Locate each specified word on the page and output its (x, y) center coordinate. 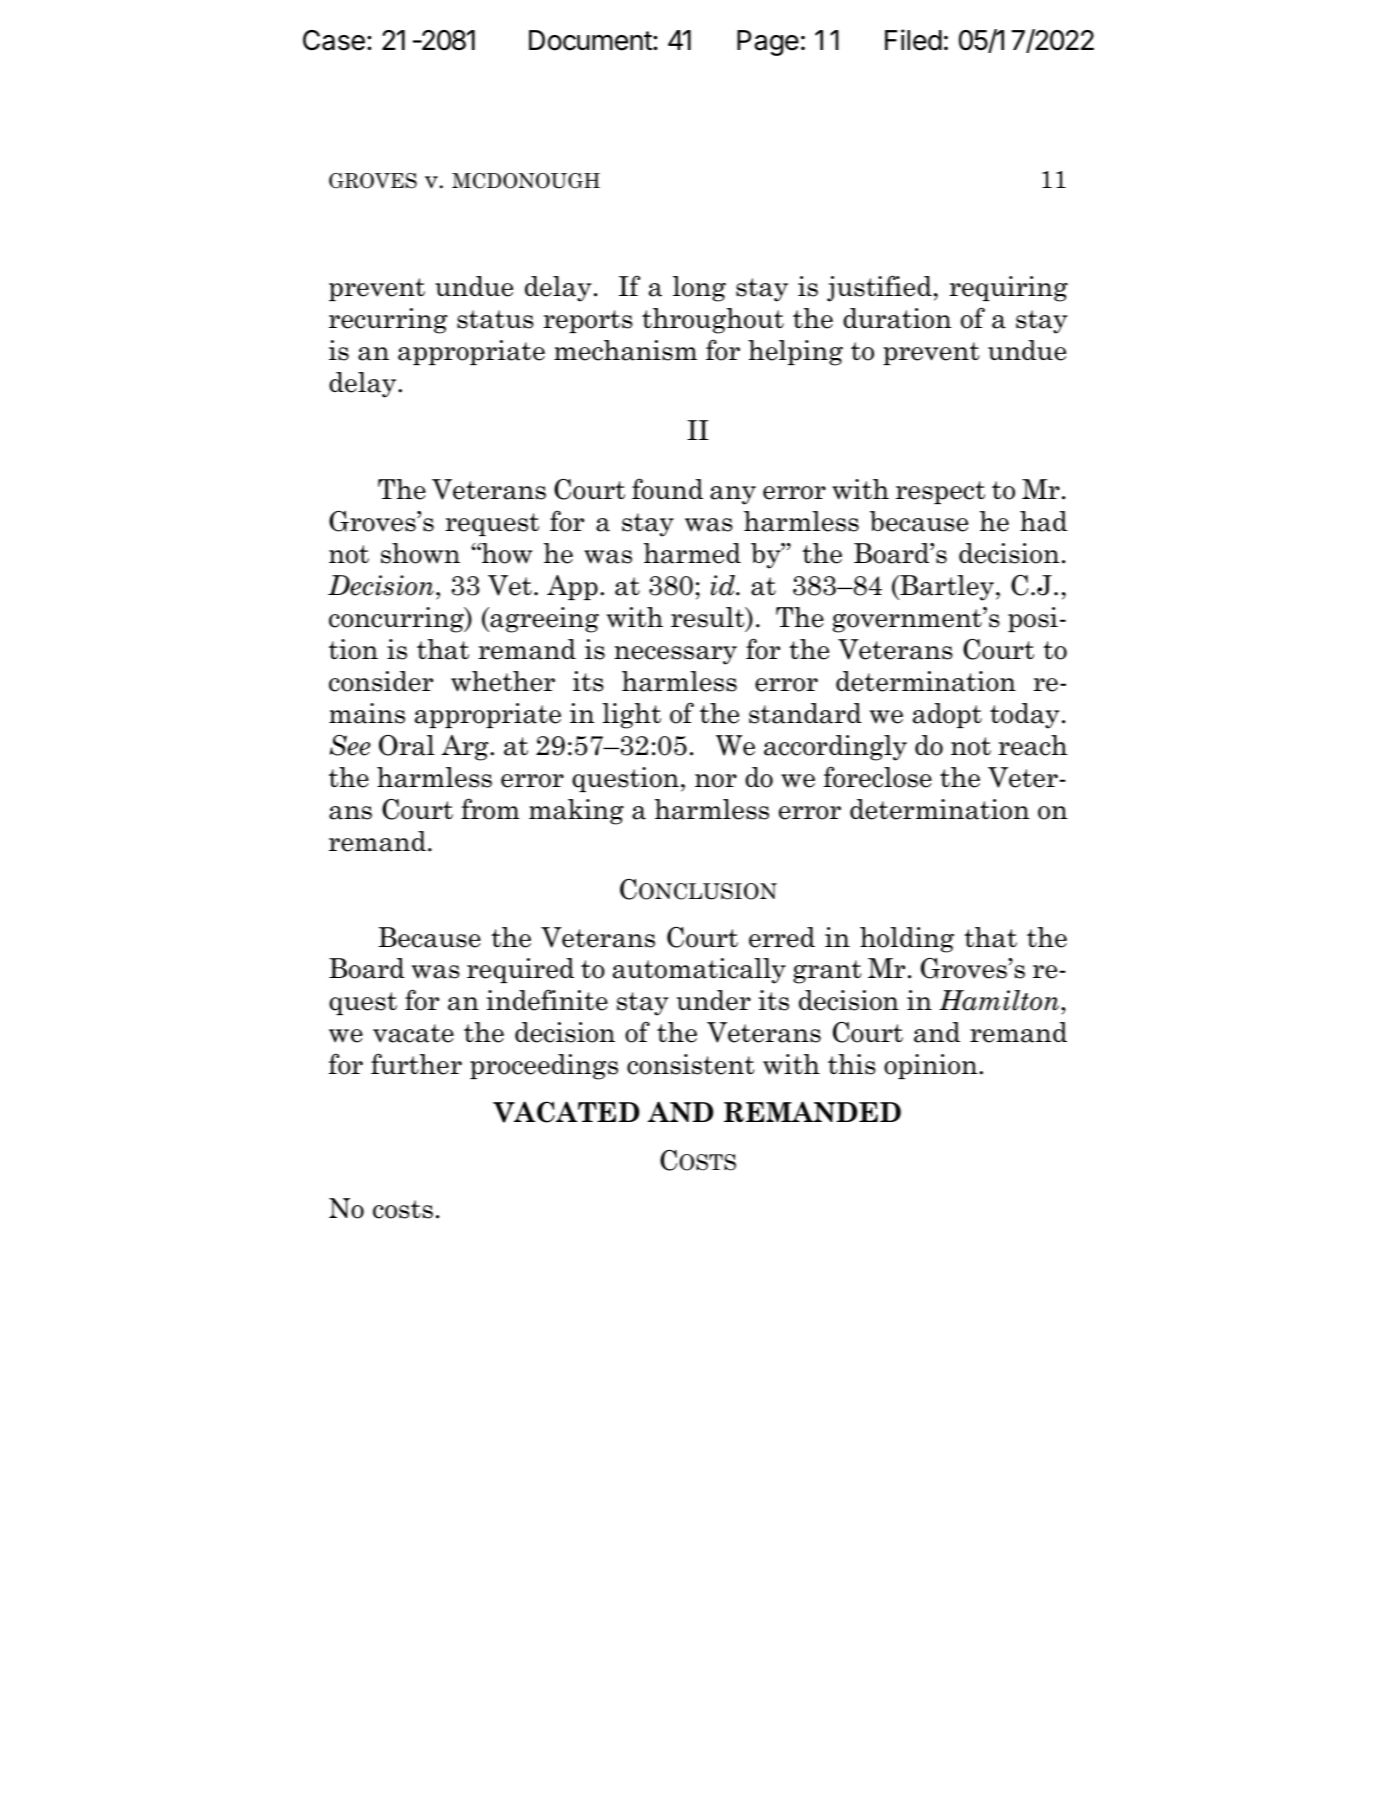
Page (768, 43)
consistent (691, 1064)
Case (334, 40)
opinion (932, 1066)
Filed (913, 40)
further (416, 1064)
